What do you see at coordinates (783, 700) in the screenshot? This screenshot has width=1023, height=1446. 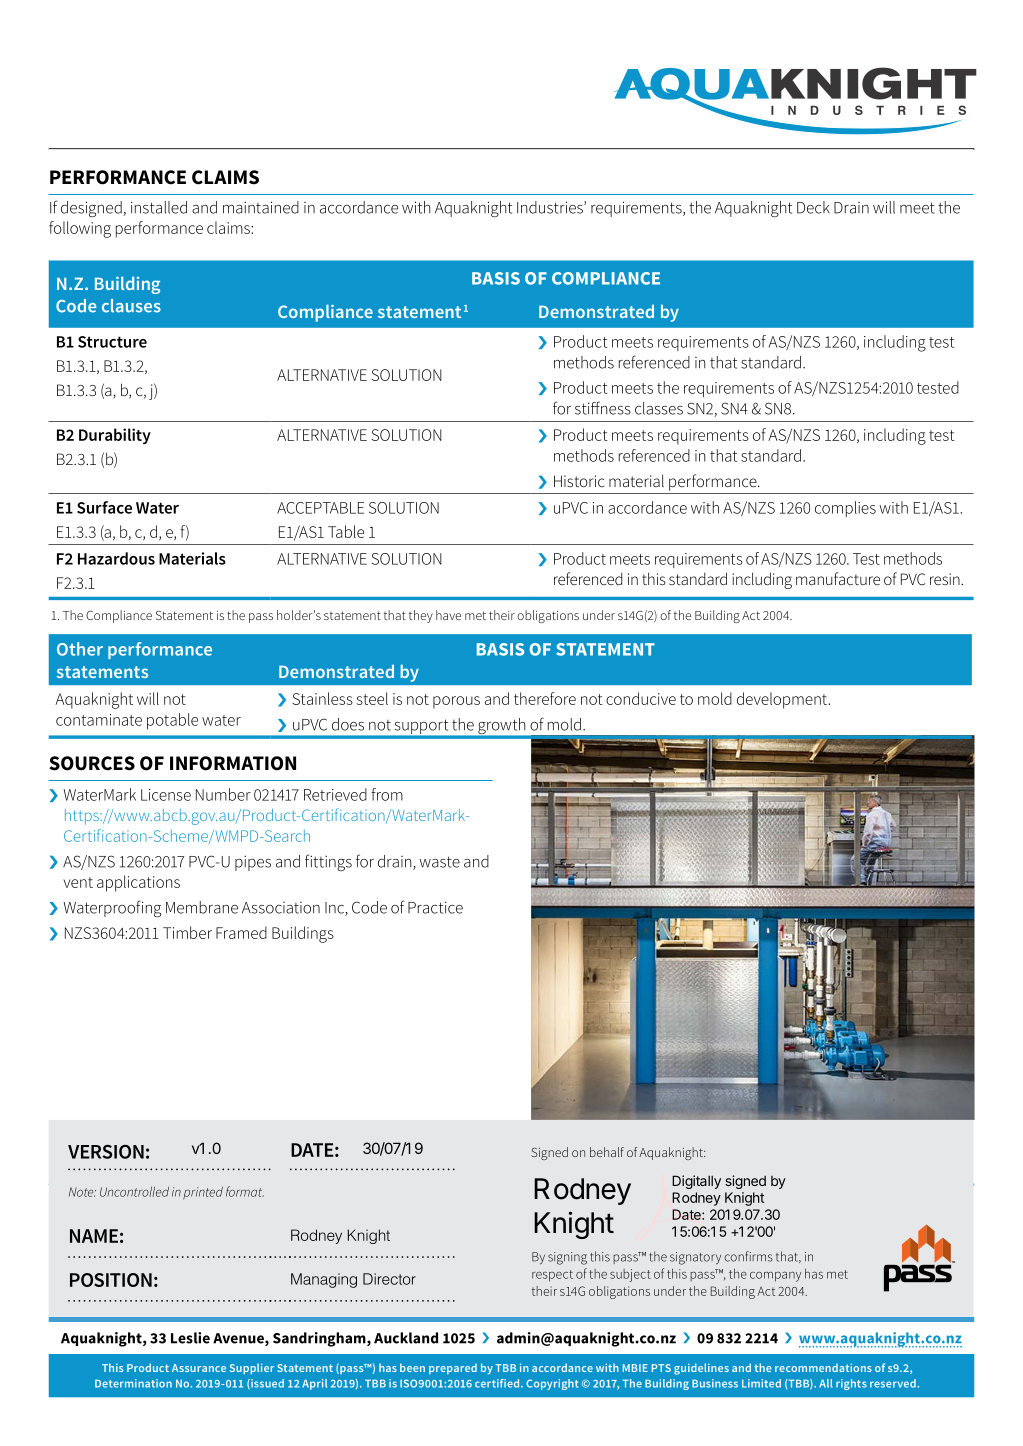 I see `development` at bounding box center [783, 700].
